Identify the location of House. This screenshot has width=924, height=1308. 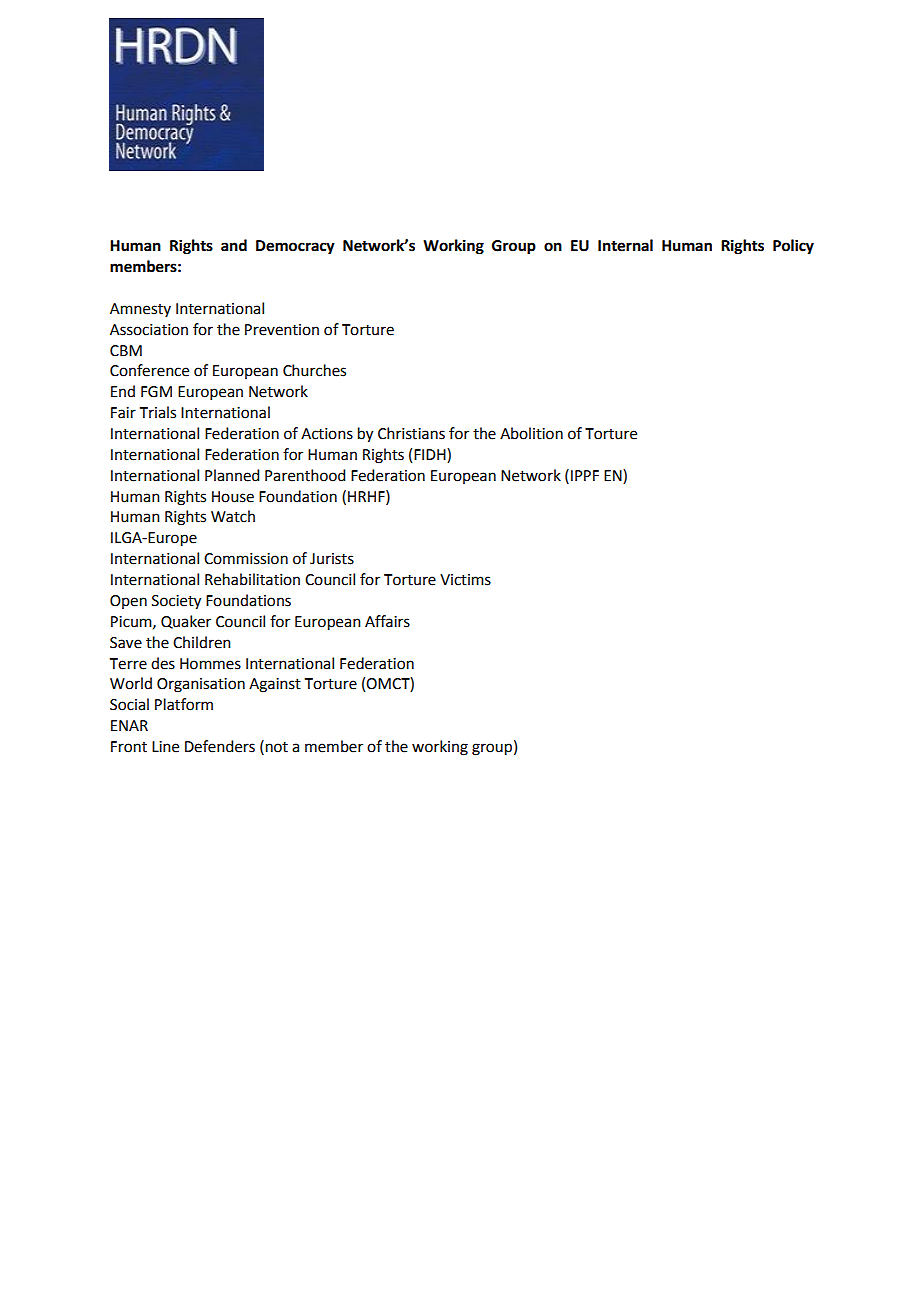
(233, 497).
